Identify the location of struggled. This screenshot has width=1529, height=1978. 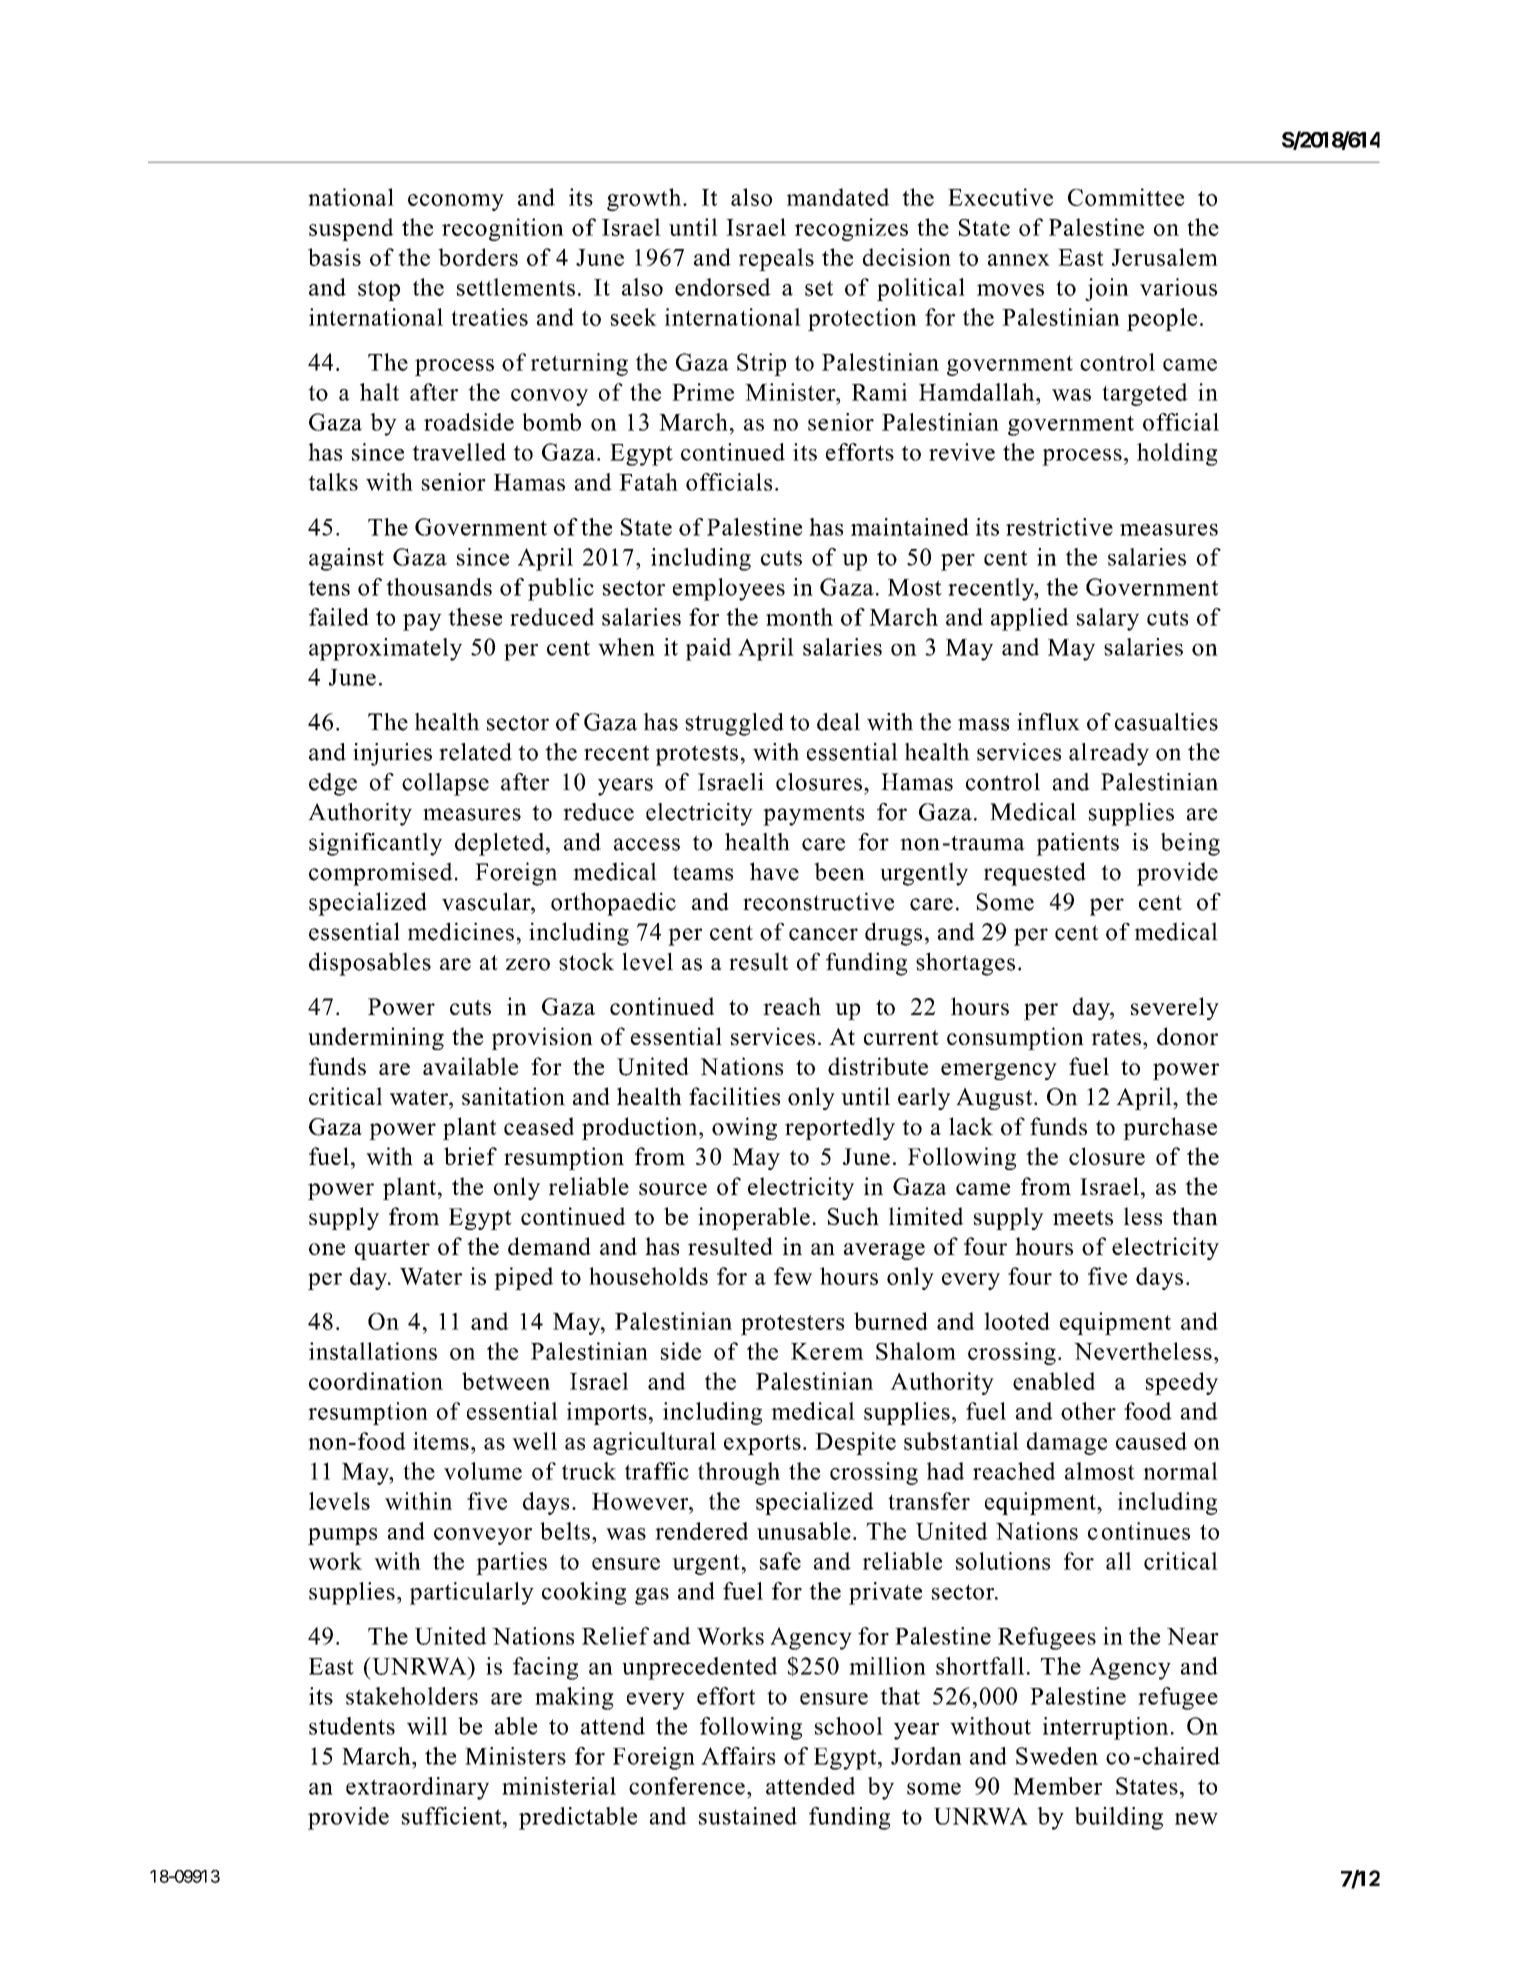
(734, 724).
